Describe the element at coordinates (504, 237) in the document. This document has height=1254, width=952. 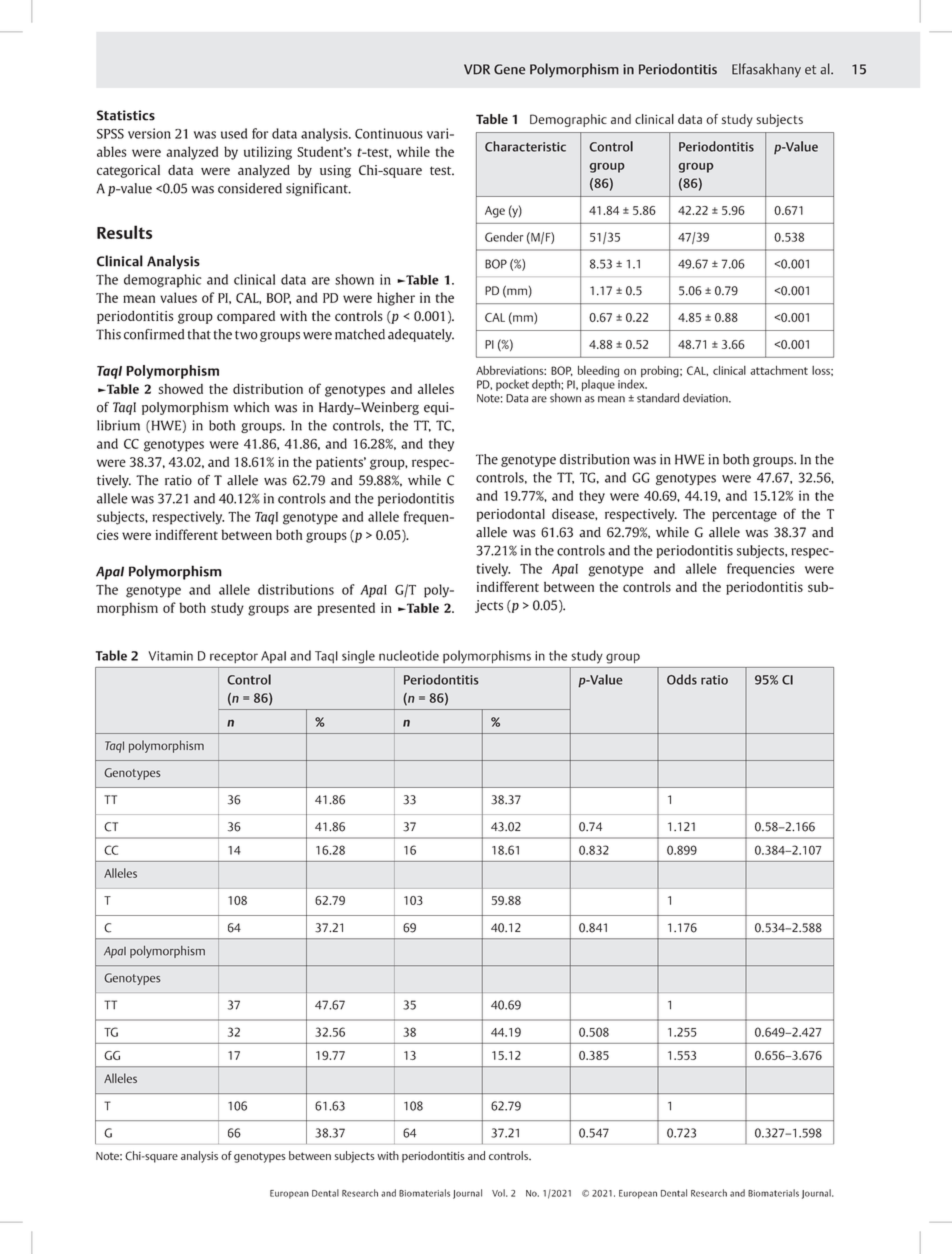
I see `Gender` at that location.
